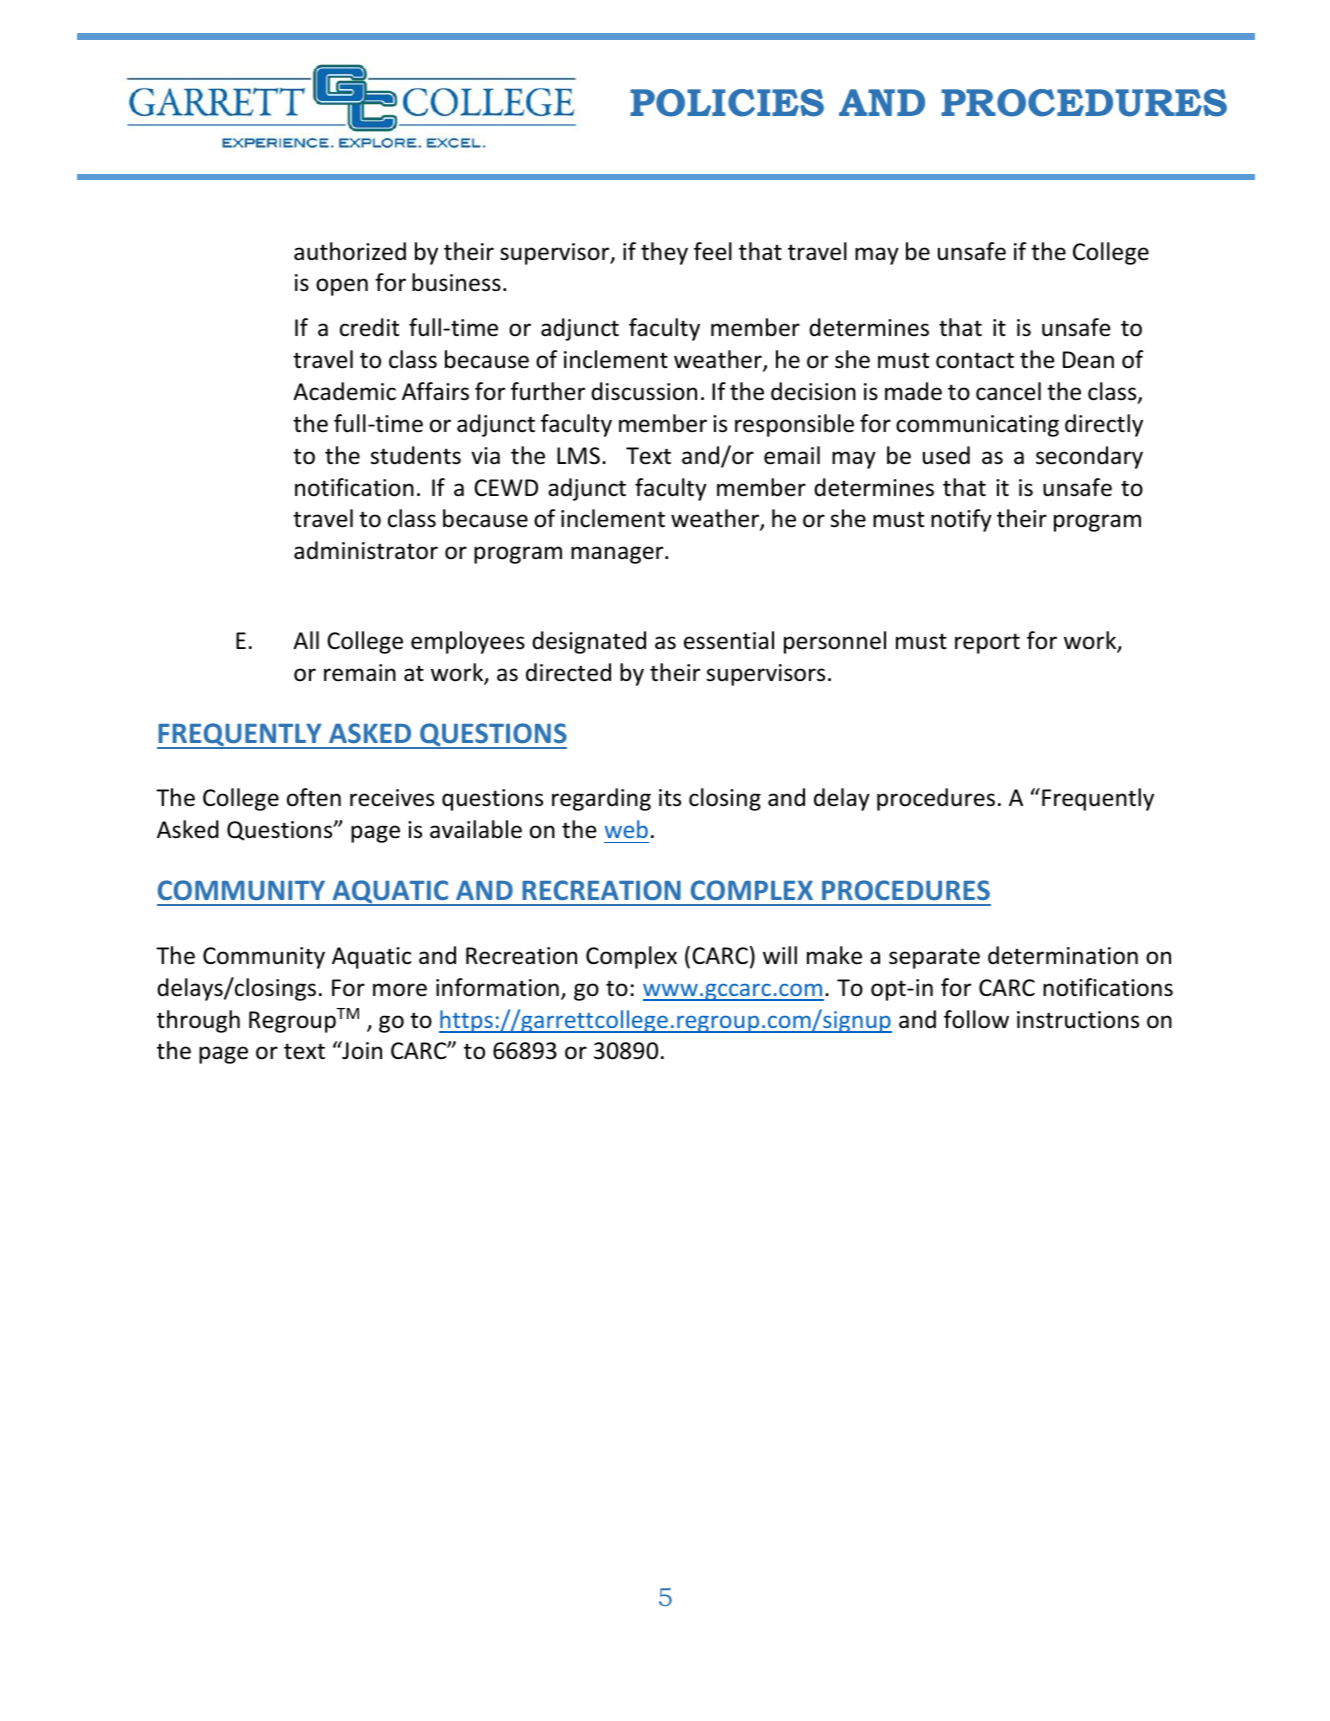 This screenshot has height=1721, width=1330. What do you see at coordinates (975, 360) in the screenshot?
I see `contact` at bounding box center [975, 360].
